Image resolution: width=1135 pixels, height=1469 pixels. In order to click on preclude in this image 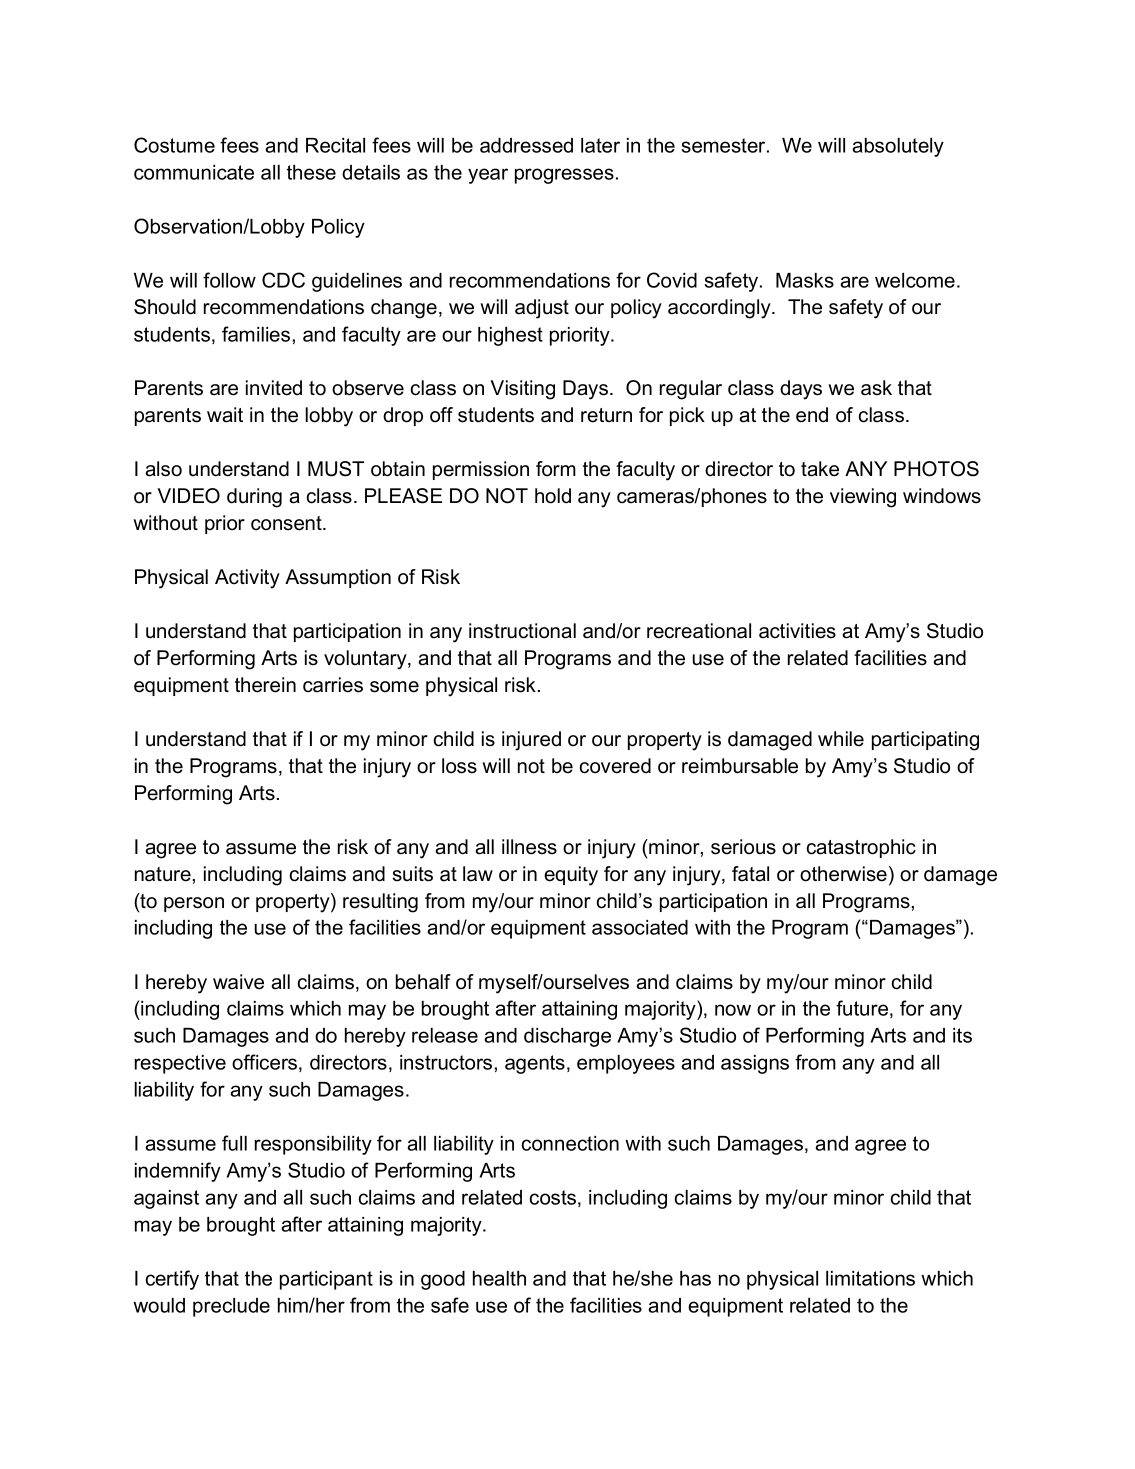, I will do `click(231, 1307)`.
